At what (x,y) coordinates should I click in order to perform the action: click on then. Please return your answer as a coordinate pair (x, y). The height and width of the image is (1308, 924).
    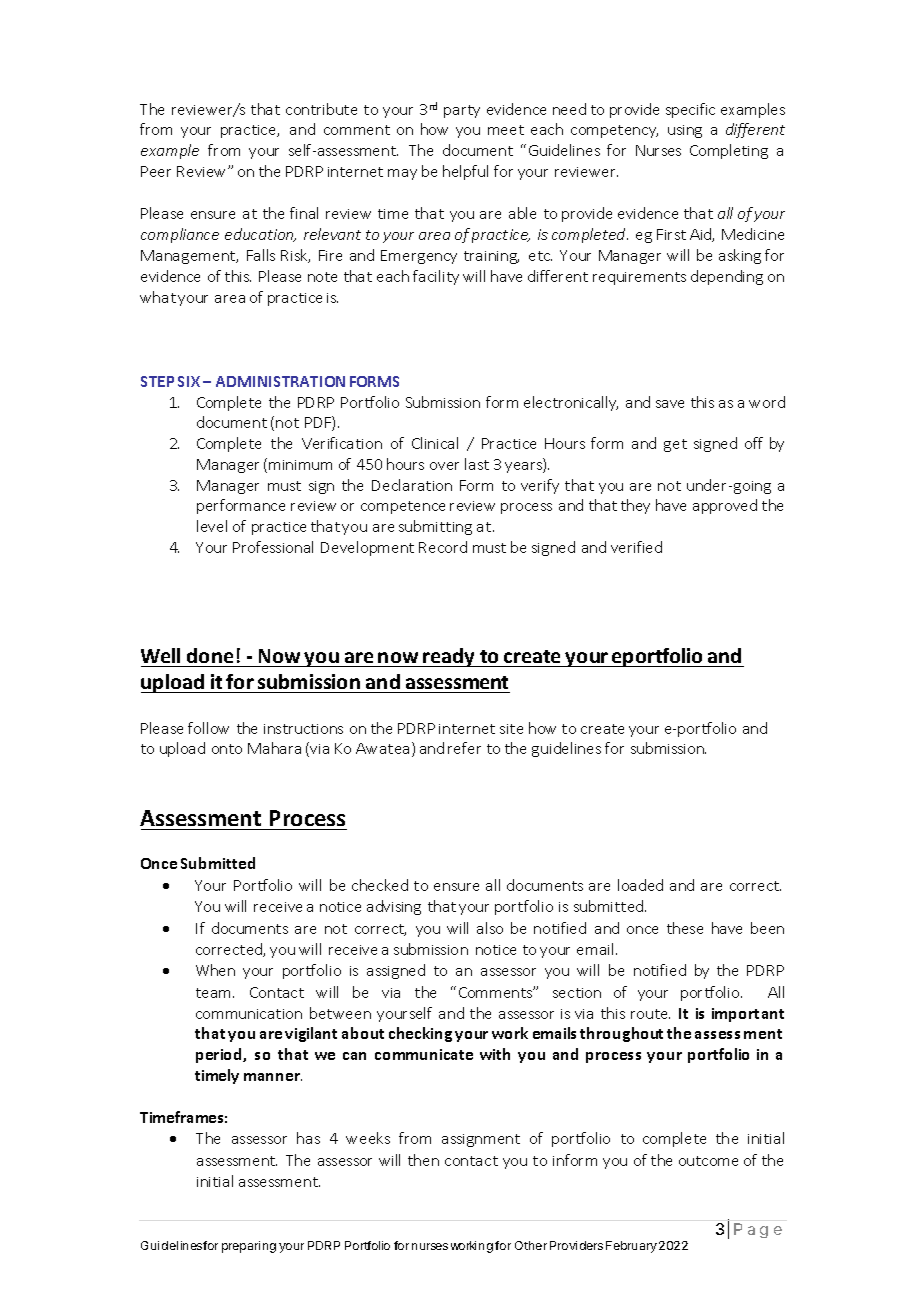
    Looking at the image, I should click on (423, 1160).
